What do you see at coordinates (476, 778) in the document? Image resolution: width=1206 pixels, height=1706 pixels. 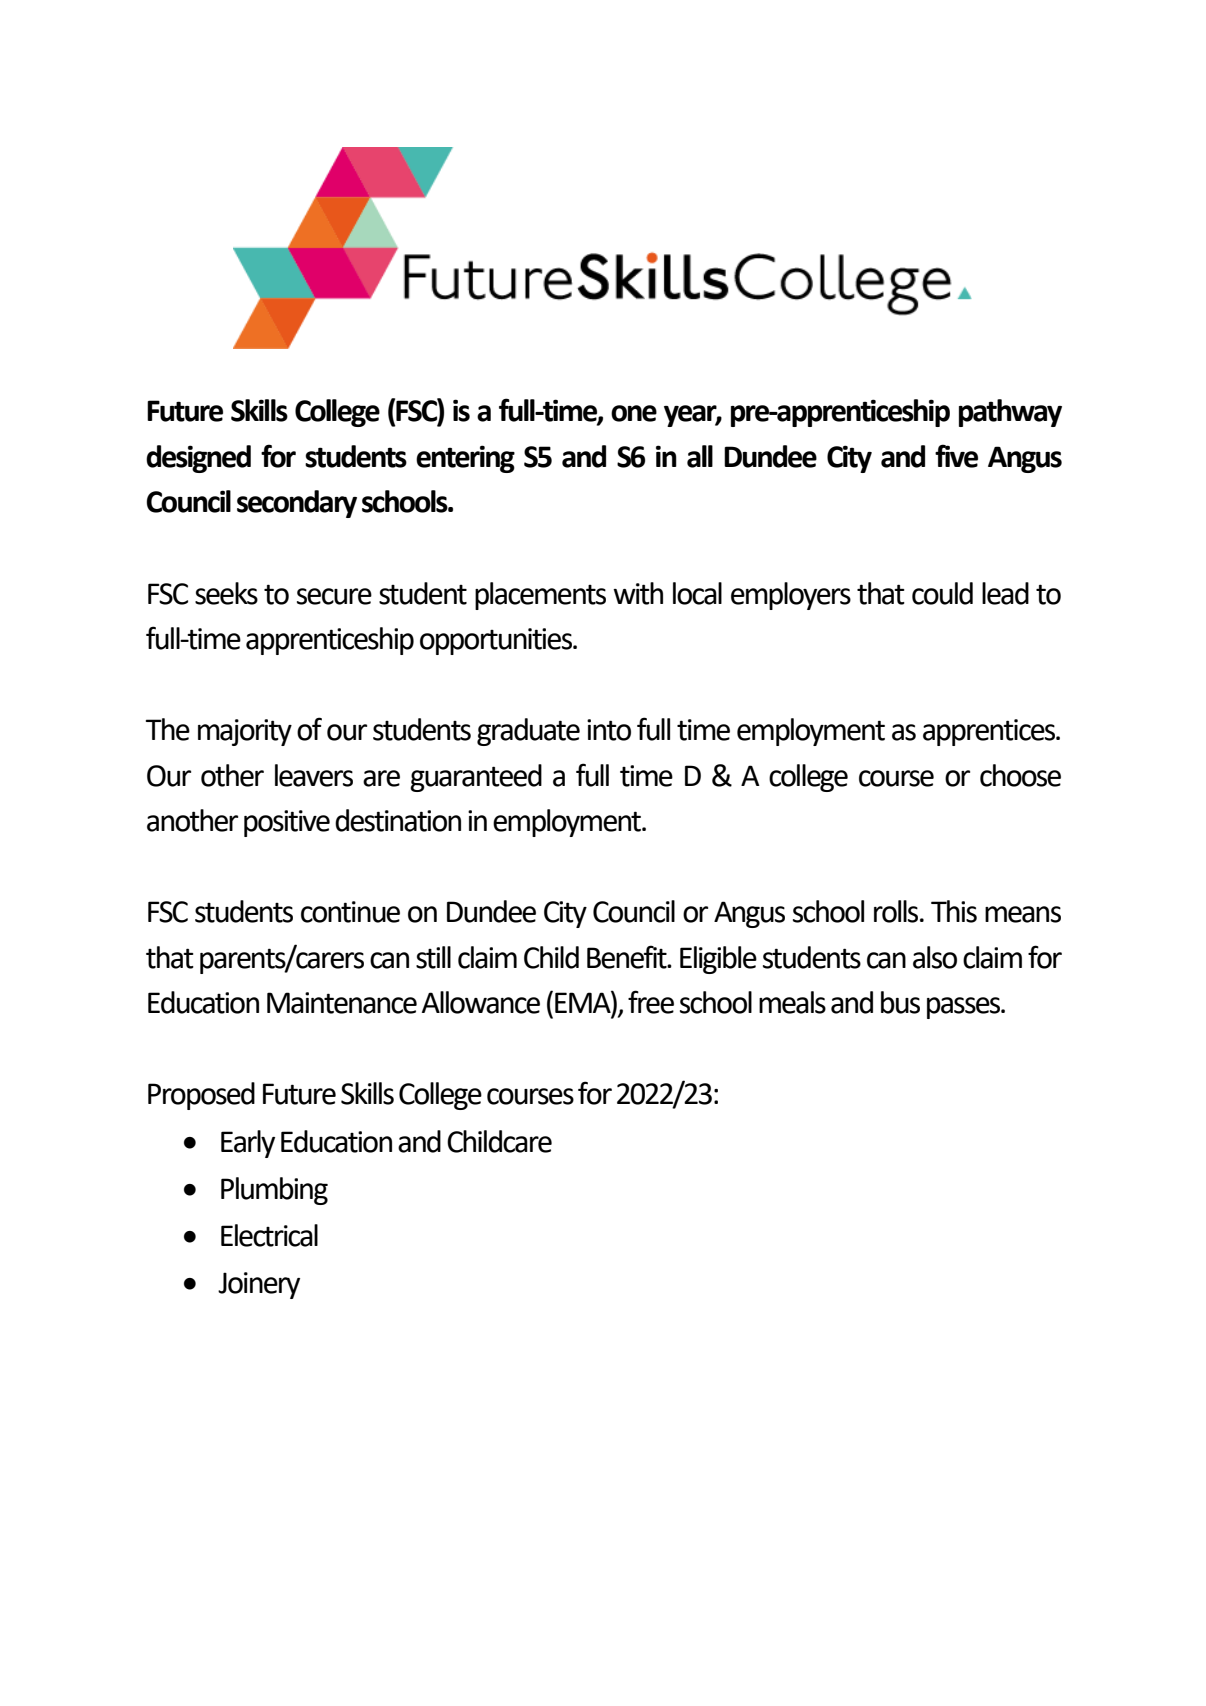 I see `guaranteed` at bounding box center [476, 778].
